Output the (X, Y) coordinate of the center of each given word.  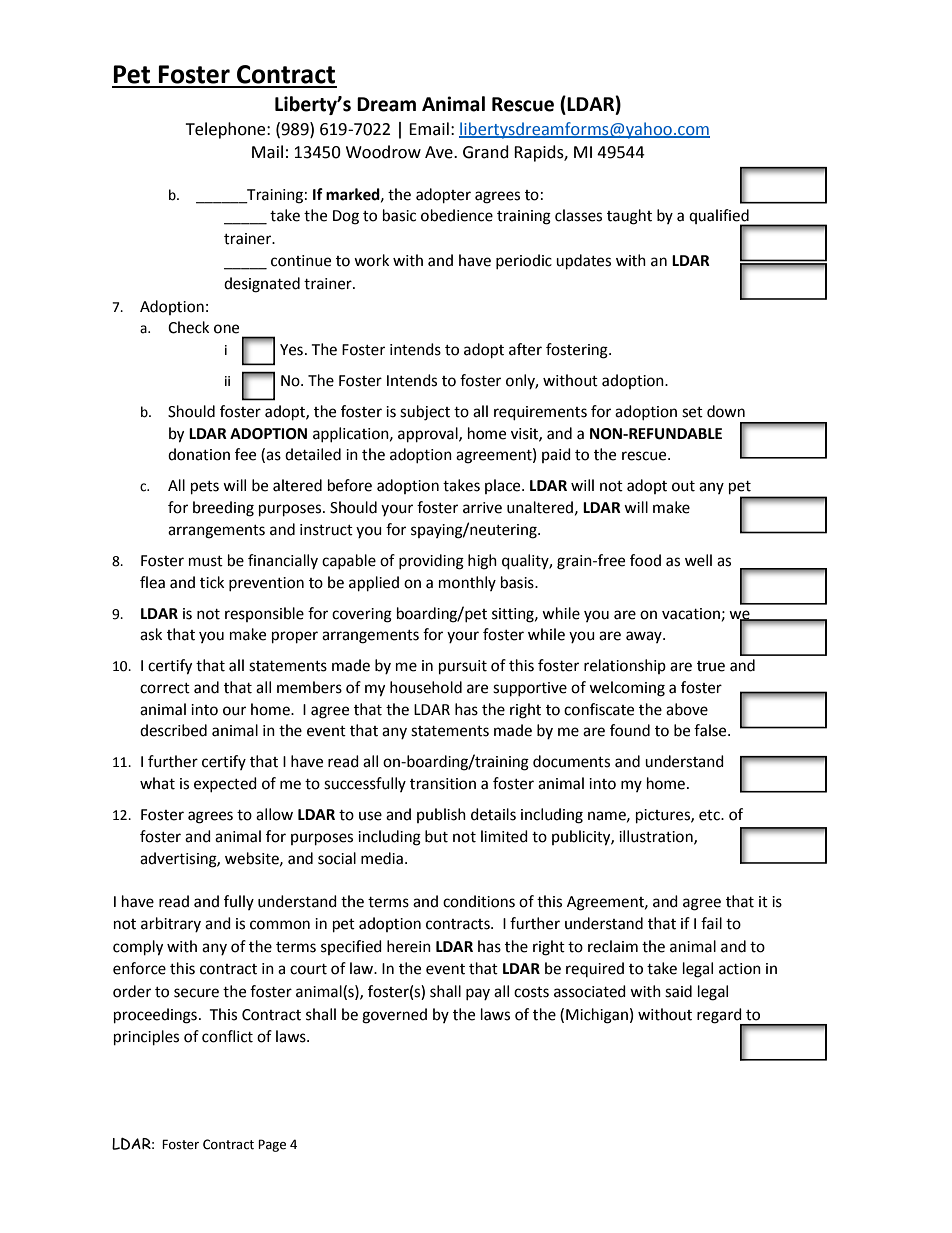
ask (151, 634)
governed (394, 1016)
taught (629, 217)
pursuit (463, 667)
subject (425, 413)
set (692, 412)
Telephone (226, 130)
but (436, 836)
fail (711, 923)
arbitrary (171, 924)
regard (720, 1016)
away (645, 637)
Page (272, 1145)
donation (199, 454)
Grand (486, 152)
